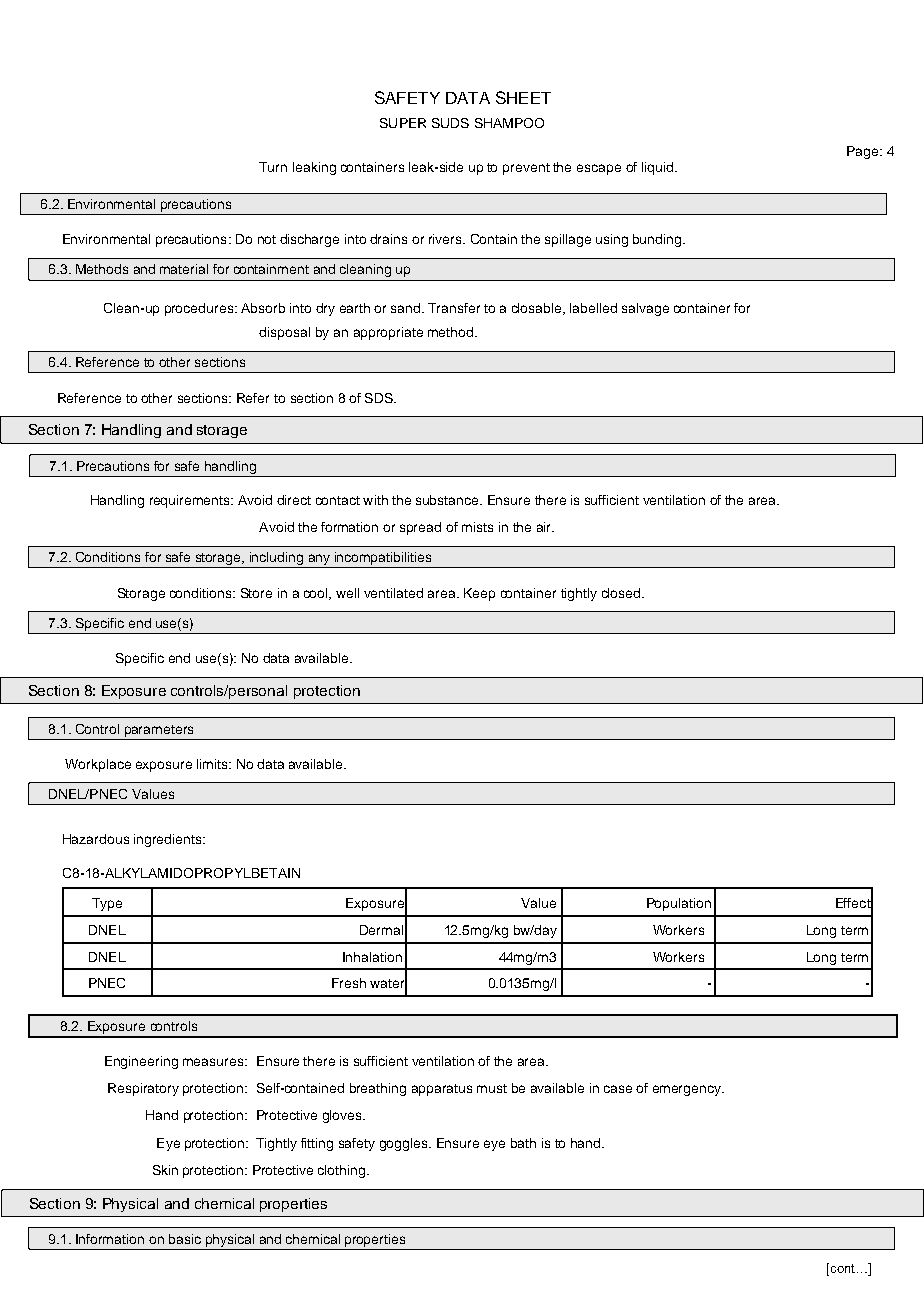 The width and height of the document is (924, 1309). Describe the element at coordinates (372, 957) in the document. I see `Inhalation` at that location.
